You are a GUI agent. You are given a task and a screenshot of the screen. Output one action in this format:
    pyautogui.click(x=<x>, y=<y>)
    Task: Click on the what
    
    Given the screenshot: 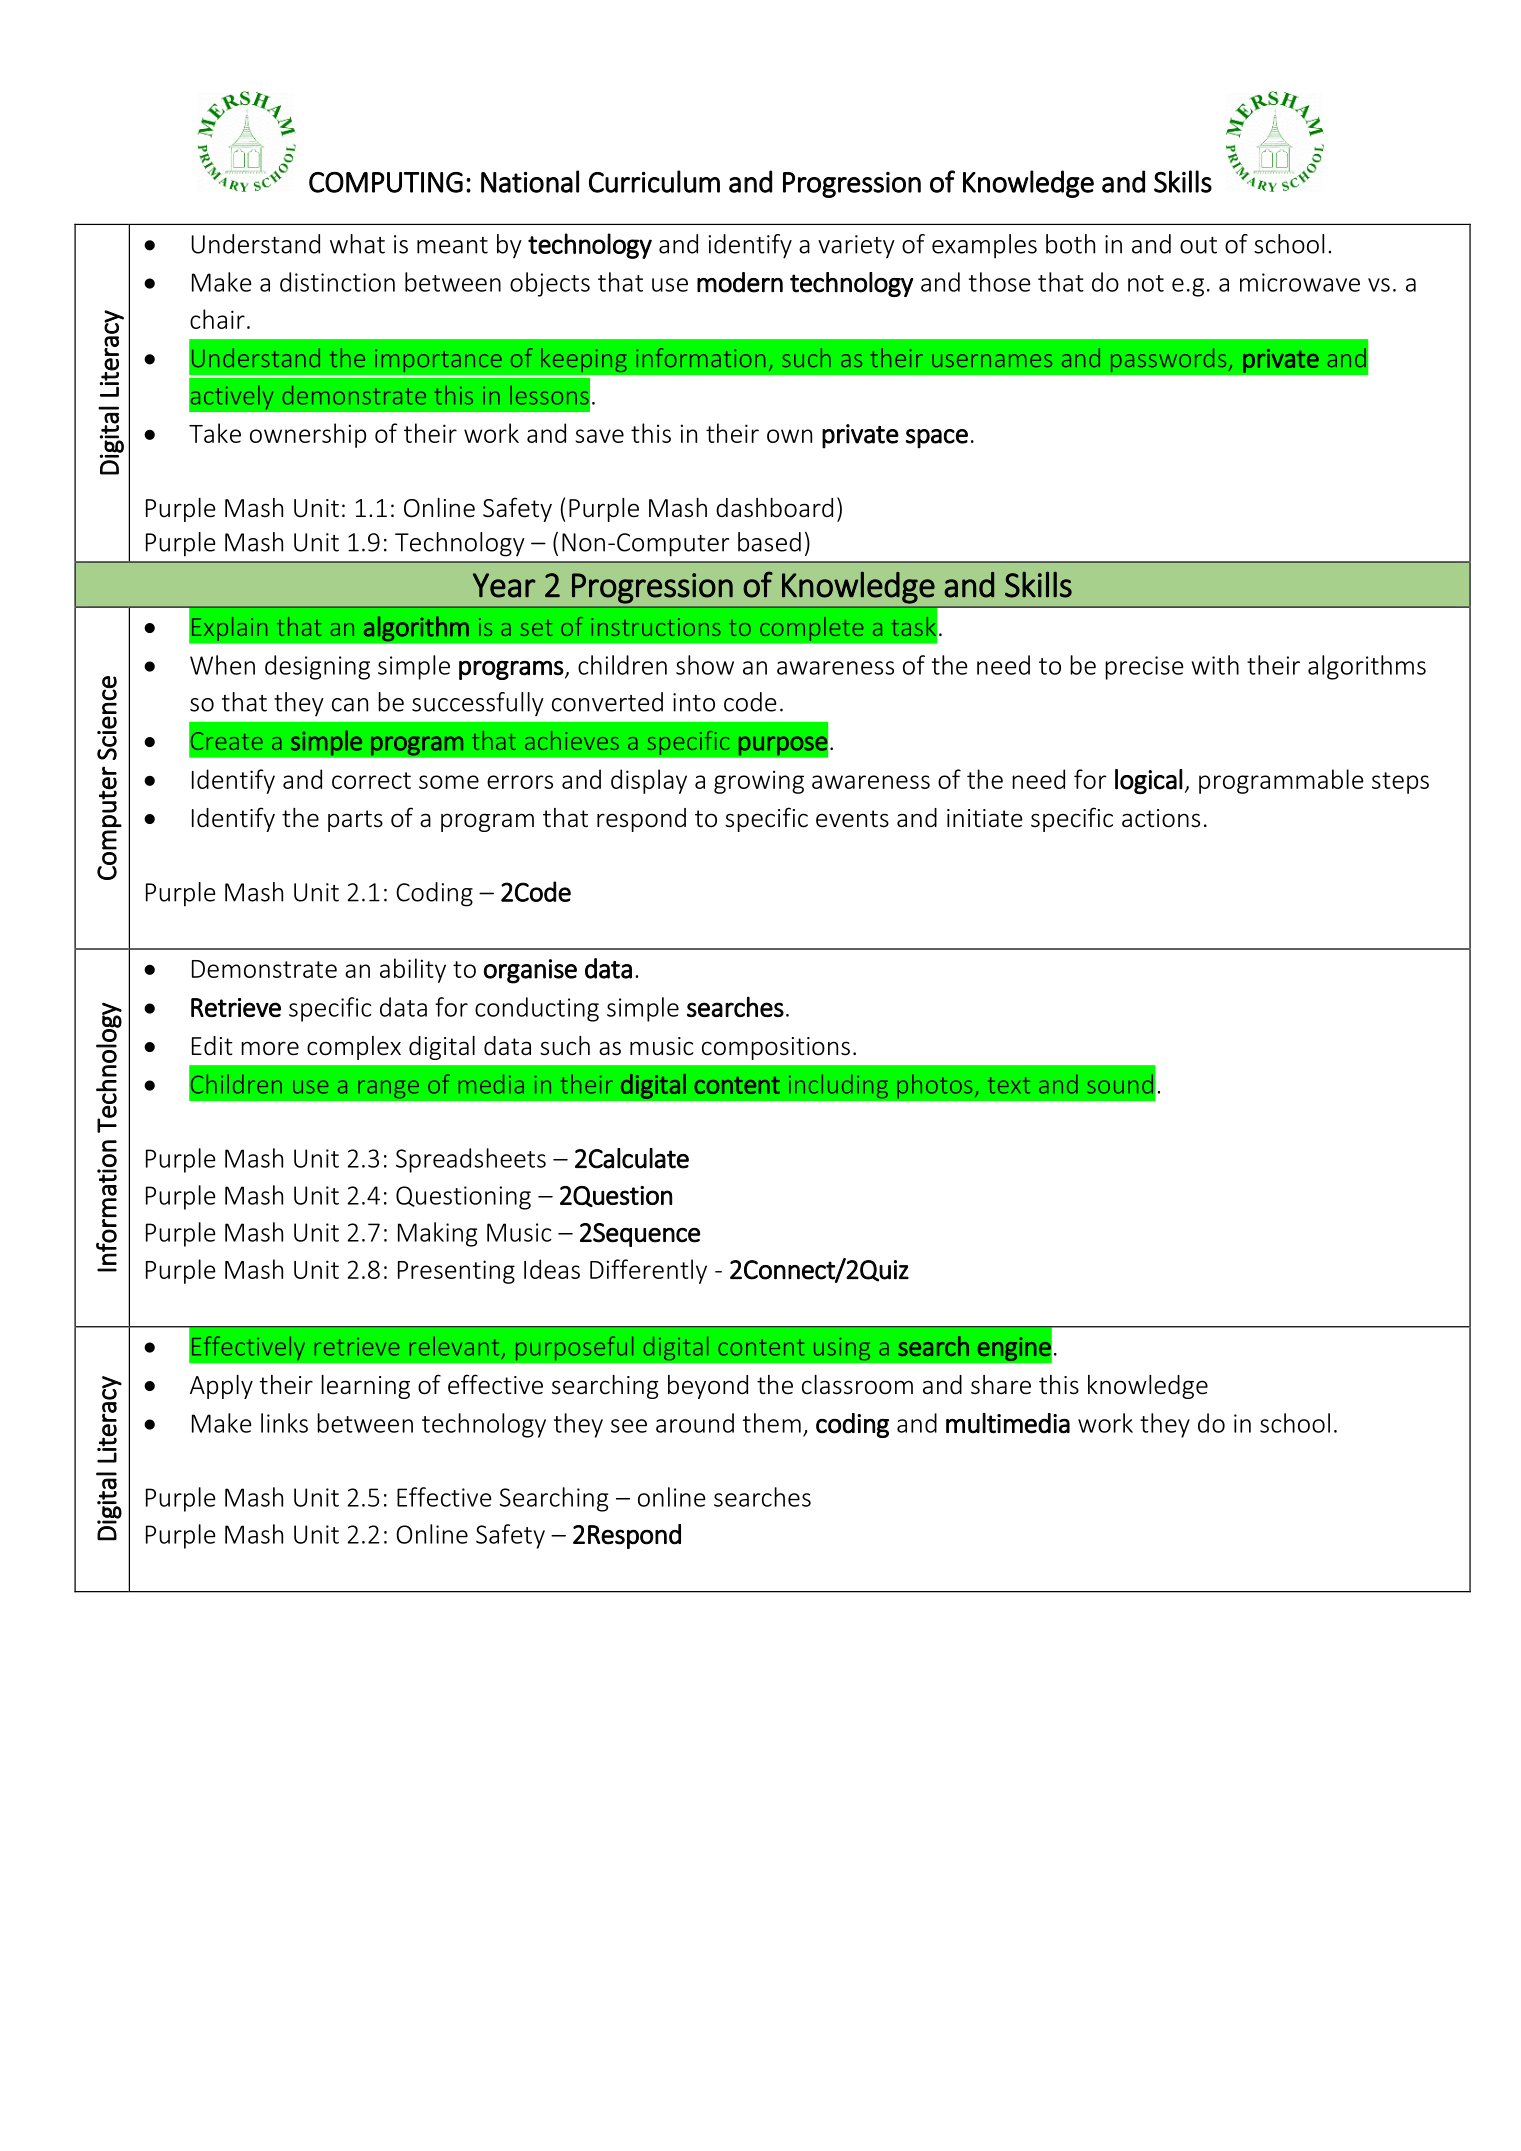 What is the action you would take?
    pyautogui.click(x=357, y=244)
